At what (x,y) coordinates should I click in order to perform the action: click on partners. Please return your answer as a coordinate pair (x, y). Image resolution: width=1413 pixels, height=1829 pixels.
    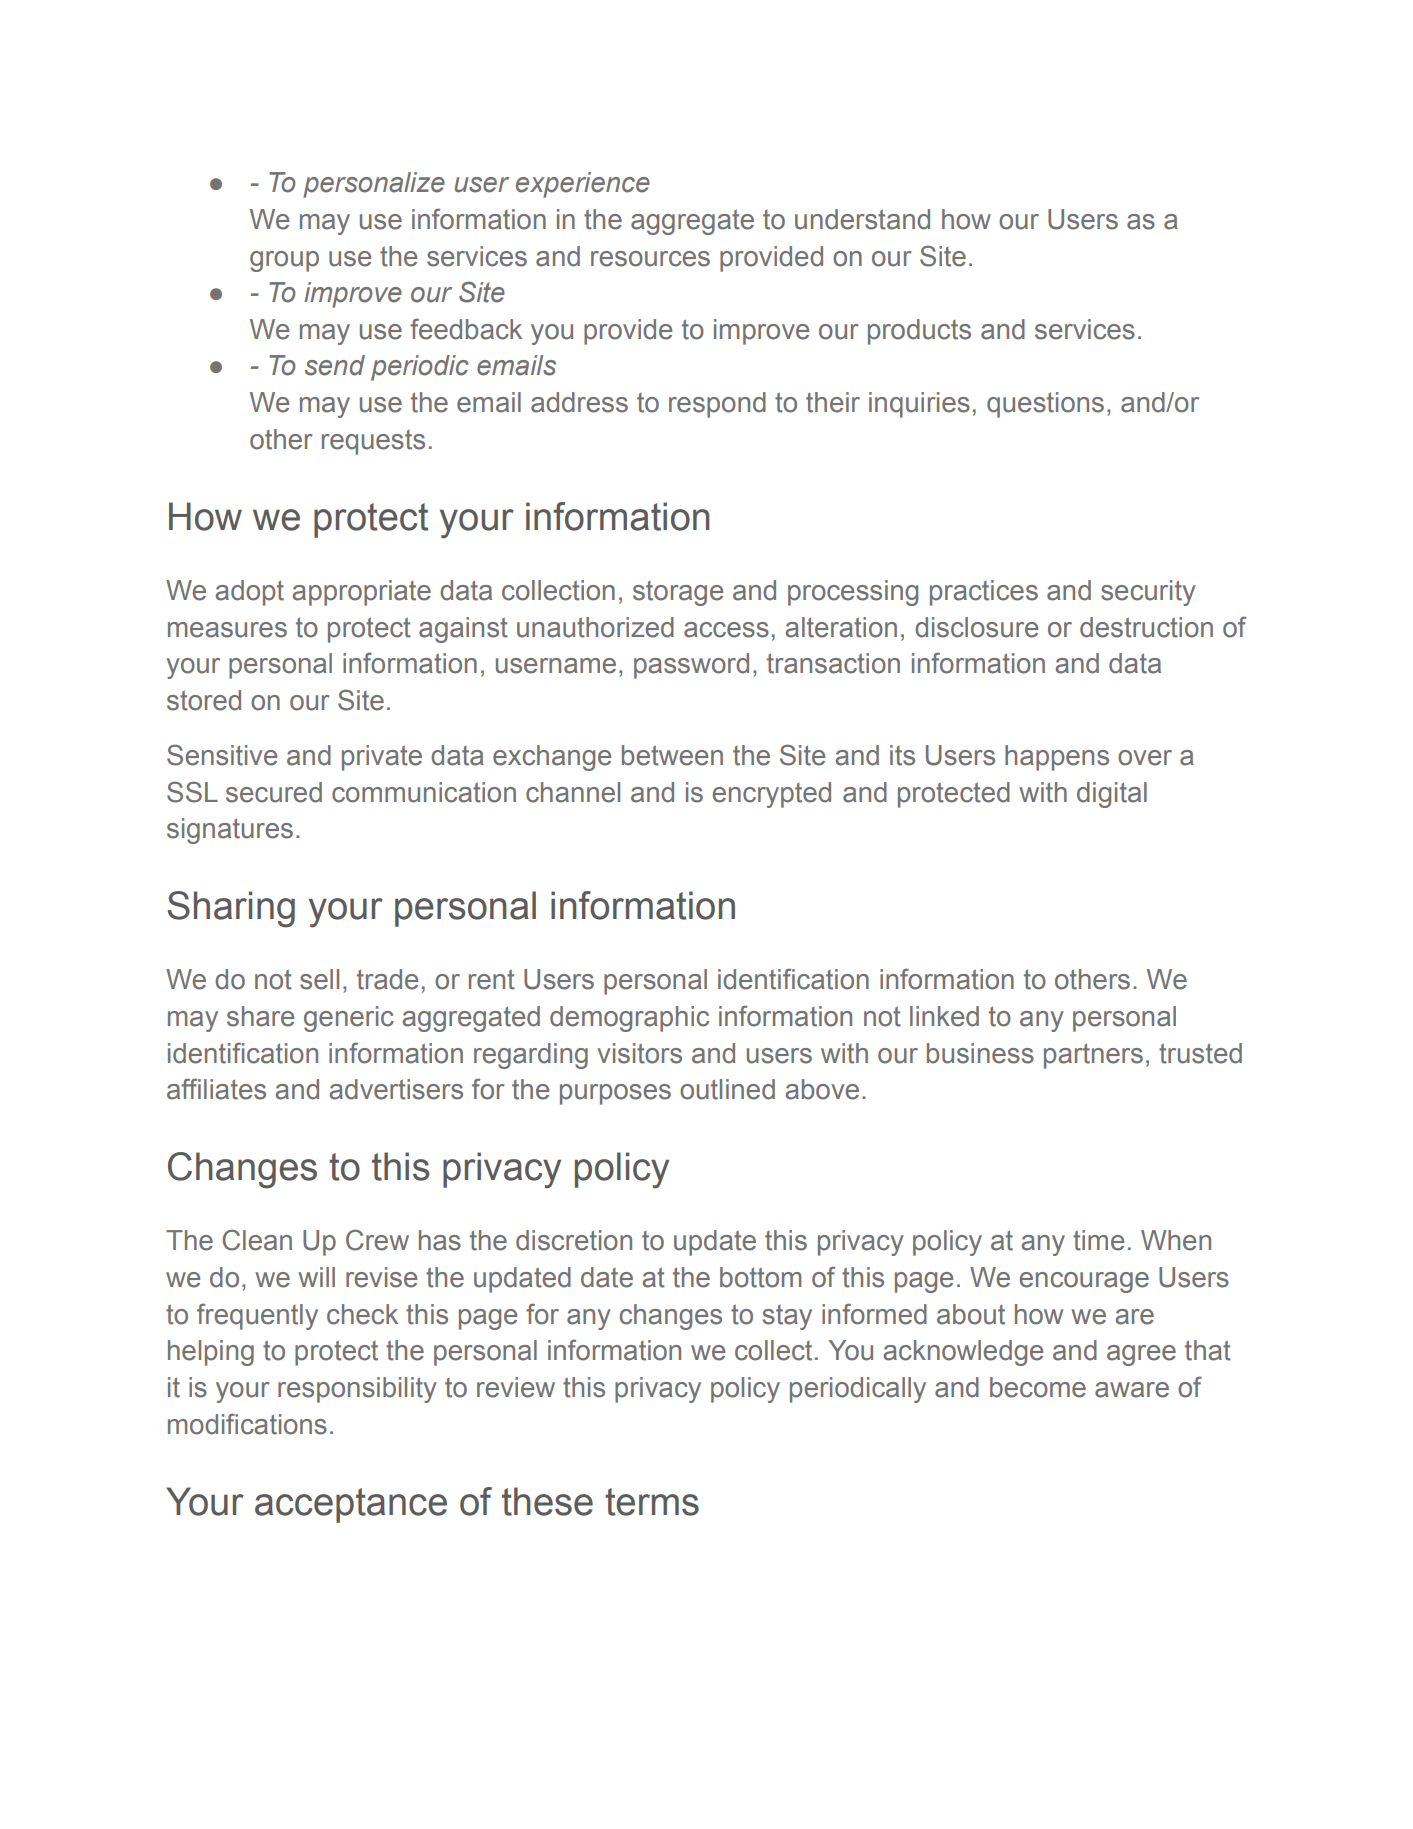
    Looking at the image, I should click on (1093, 1056).
